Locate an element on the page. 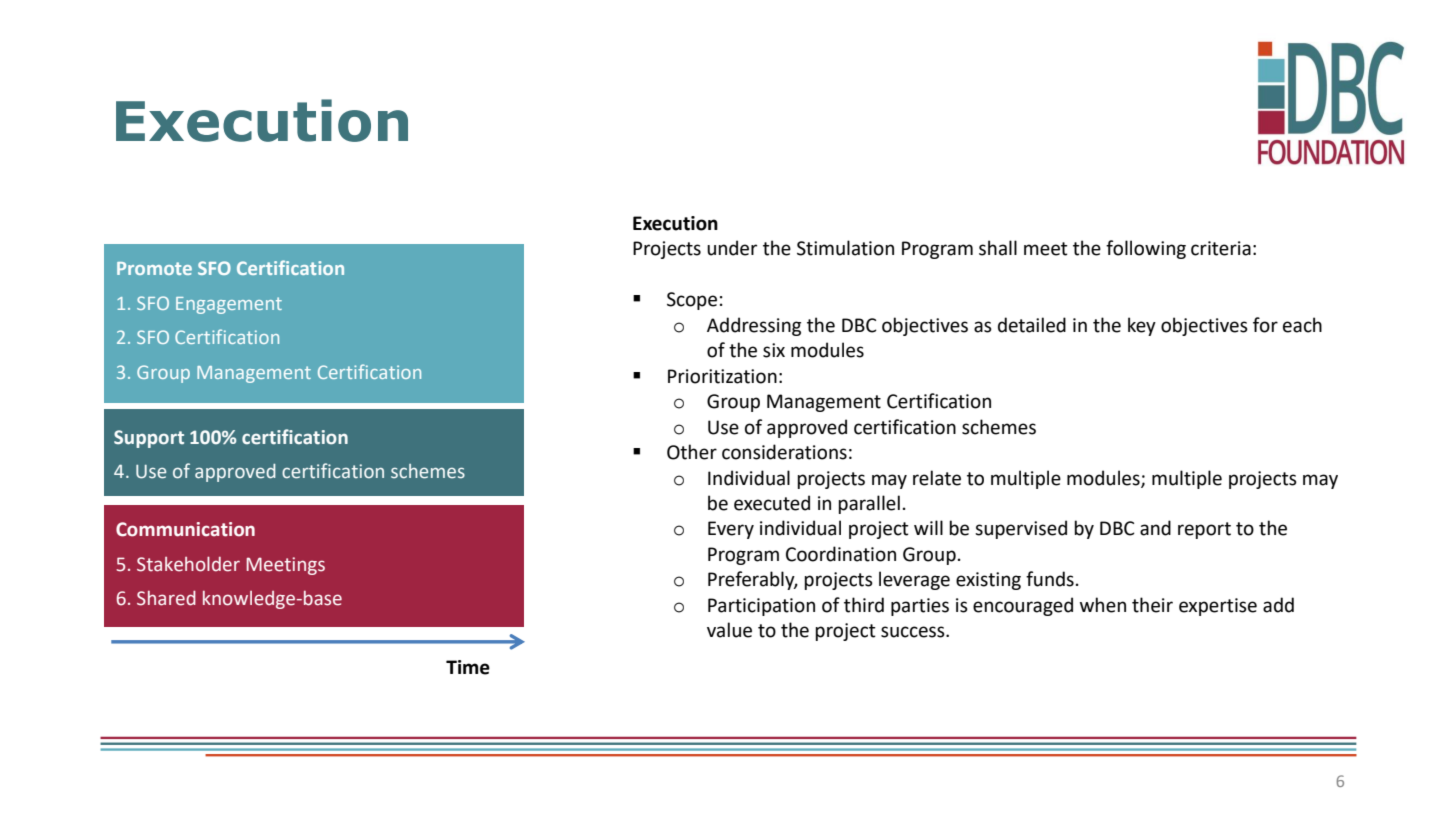 This image has height=819, width=1456. under is located at coordinates (732, 248).
